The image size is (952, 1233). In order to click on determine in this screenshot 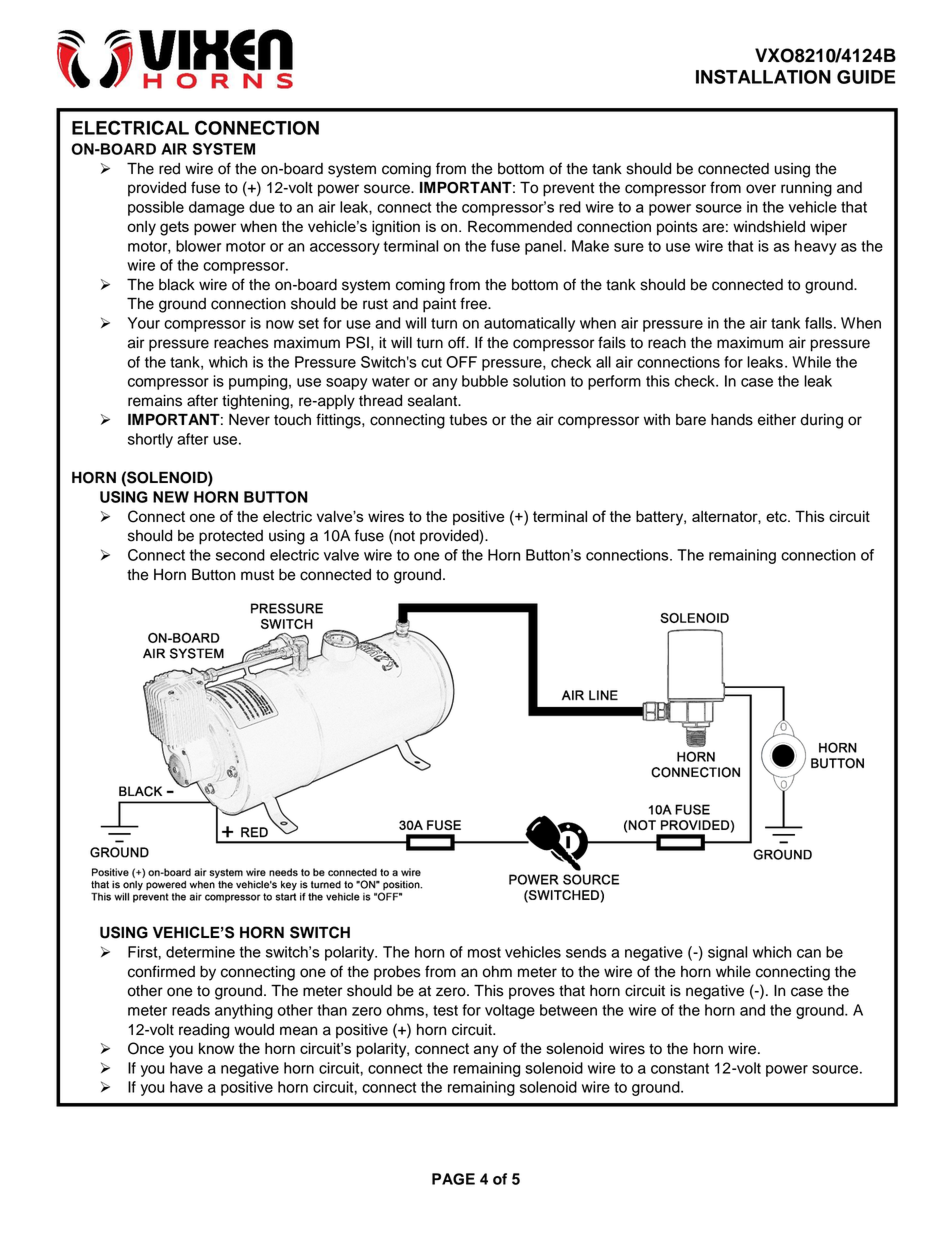, I will do `click(200, 952)`.
